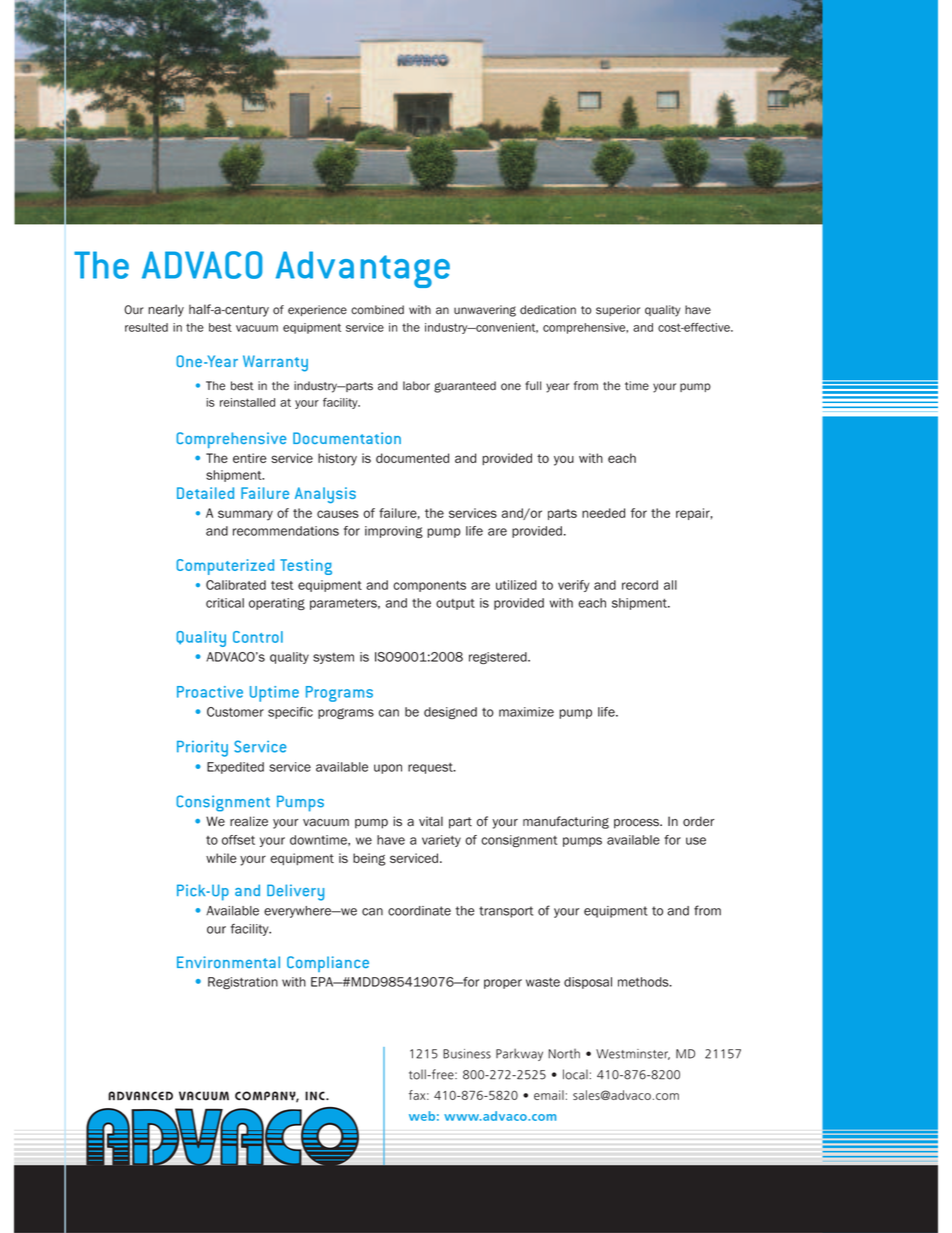 The image size is (952, 1233). Describe the element at coordinates (637, 824) in the document. I see `process` at that location.
